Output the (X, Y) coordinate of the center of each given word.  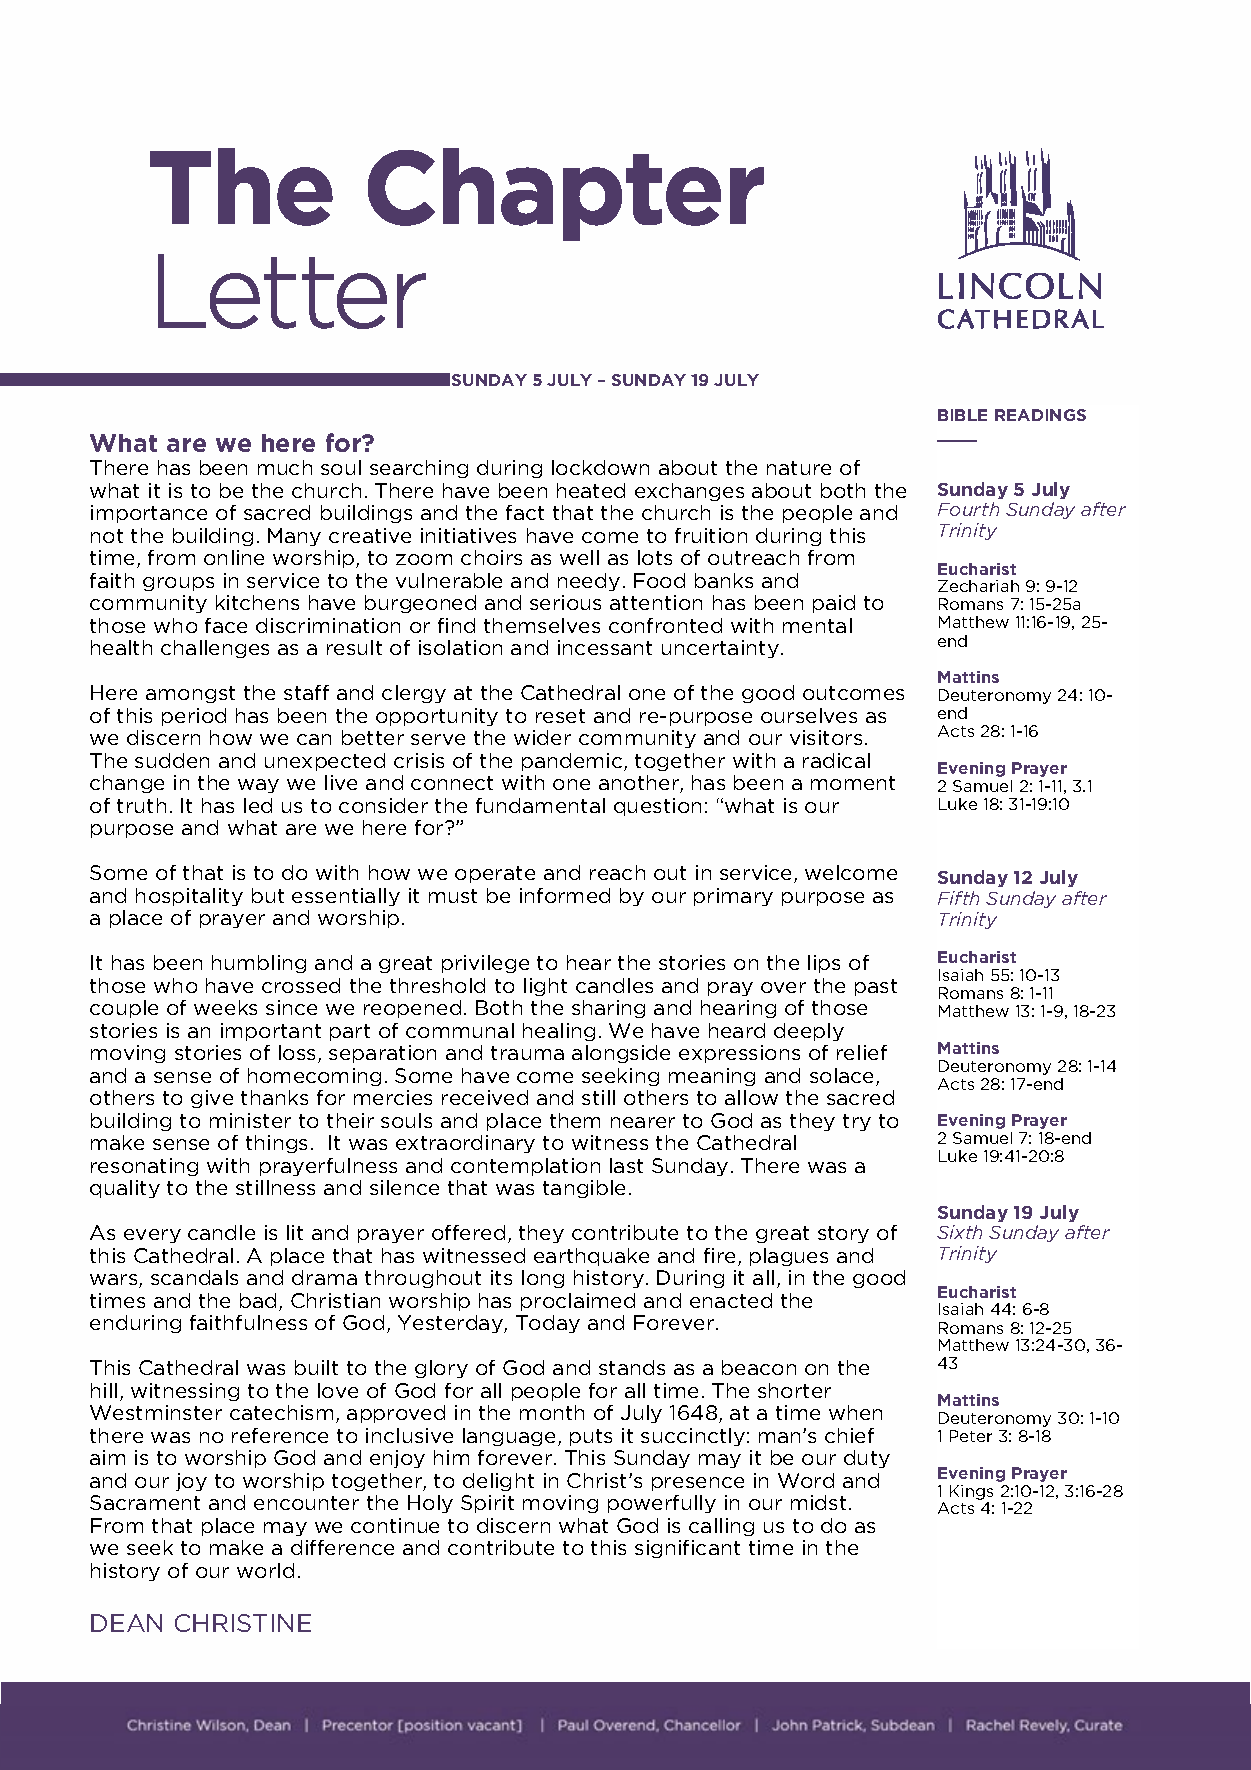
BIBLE (962, 415)
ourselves (809, 715)
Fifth (958, 898)
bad (260, 1302)
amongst (190, 694)
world (265, 1570)
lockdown (600, 467)
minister (250, 1120)
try (857, 1122)
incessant (605, 647)
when (855, 1412)
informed (565, 895)
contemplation (525, 1167)
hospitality (189, 897)
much (285, 467)
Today (548, 1324)
